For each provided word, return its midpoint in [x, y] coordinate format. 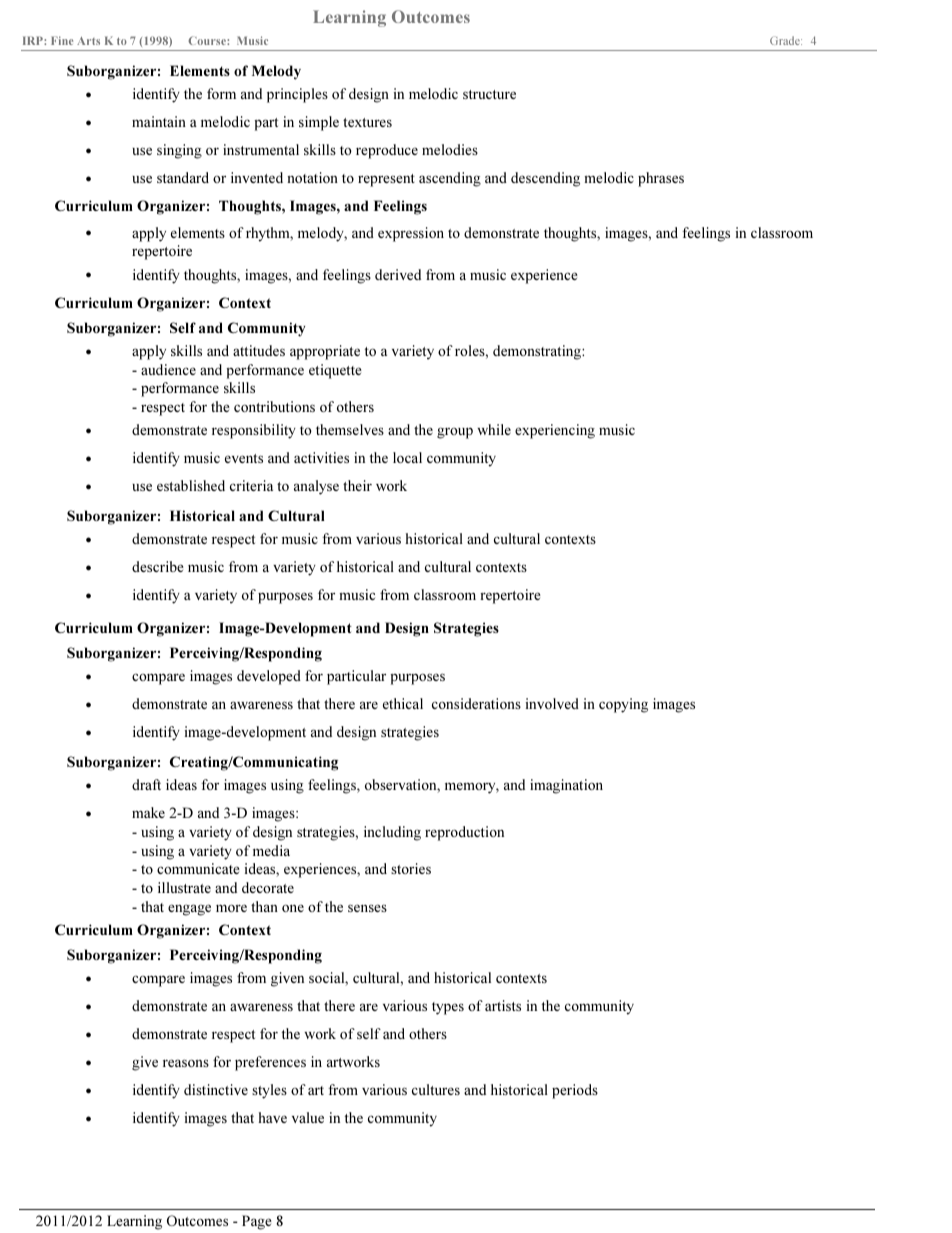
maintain [159, 121]
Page [257, 1222]
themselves [350, 429]
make [148, 812]
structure [489, 94]
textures [367, 122]
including [392, 833]
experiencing [555, 431]
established [191, 485]
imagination [566, 786]
